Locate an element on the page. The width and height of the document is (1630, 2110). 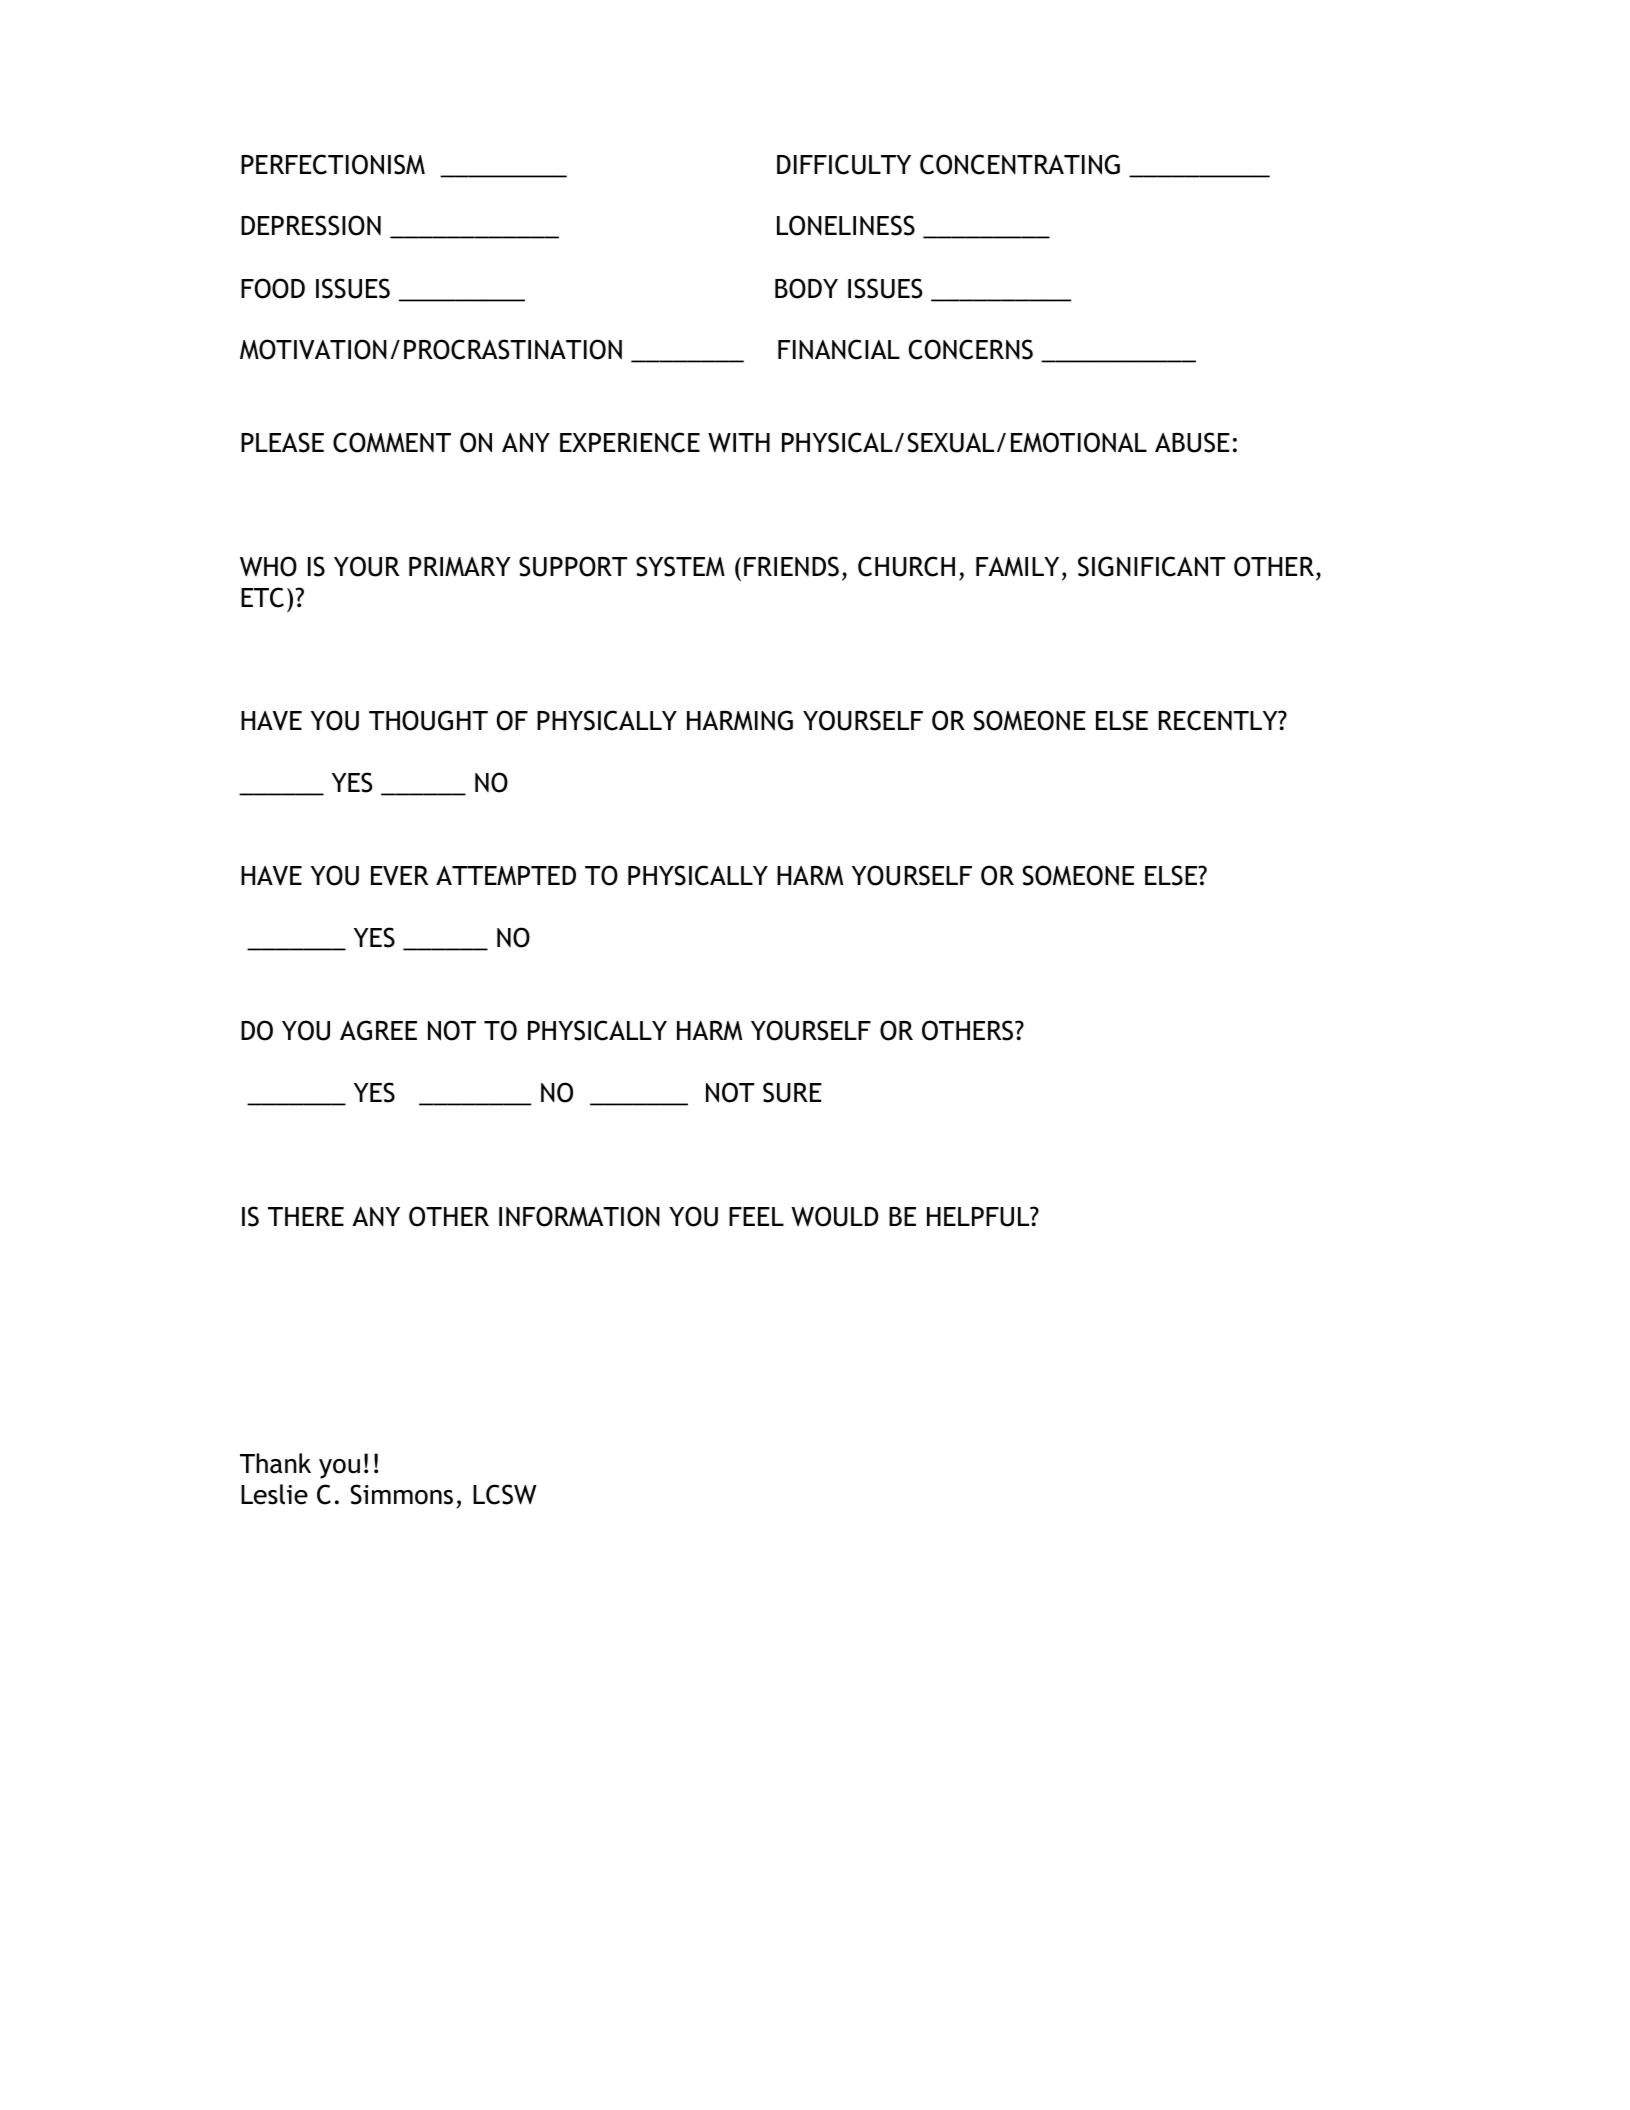
PERFECTIONISM is located at coordinates (333, 164).
